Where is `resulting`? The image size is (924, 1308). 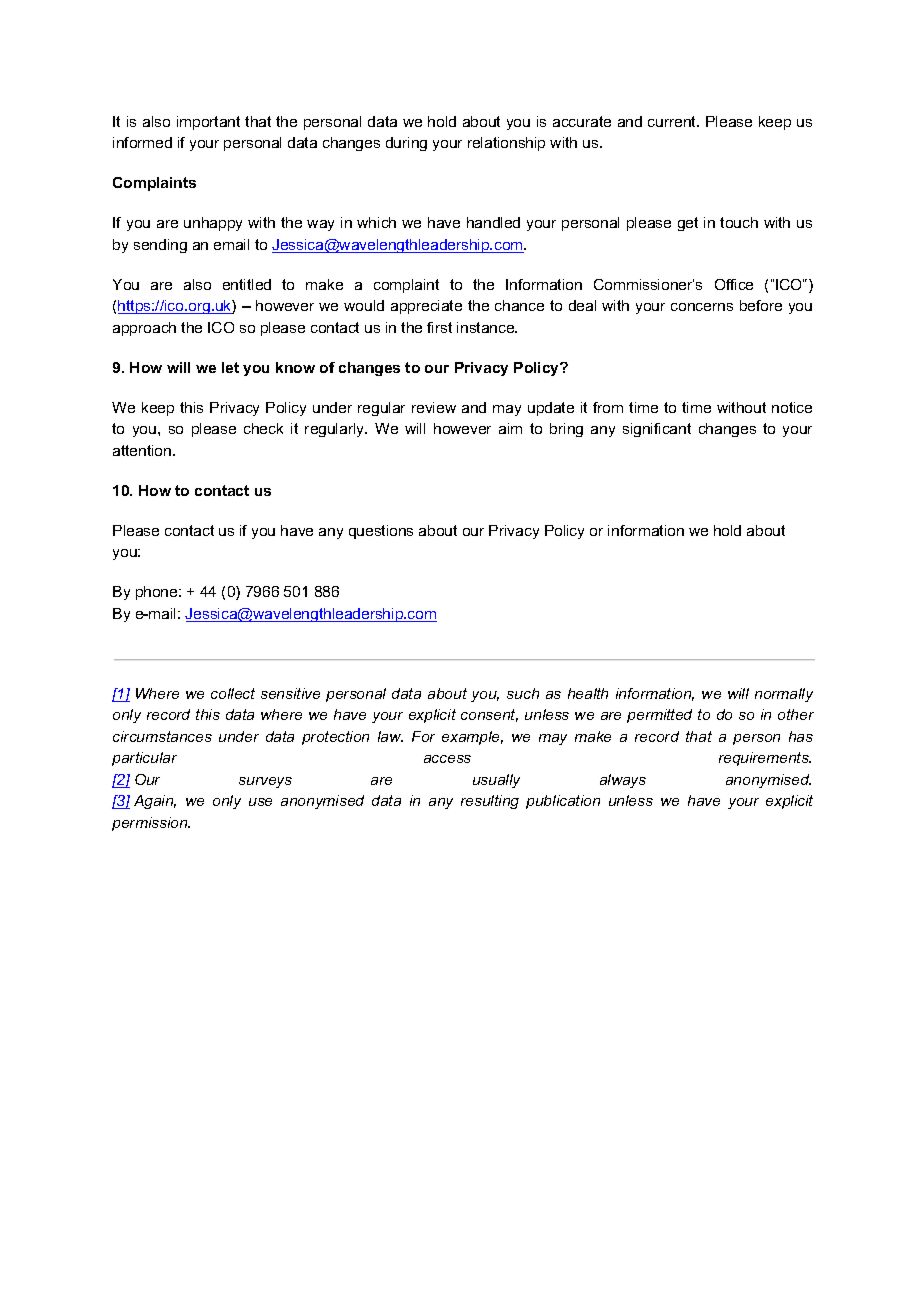
resulting is located at coordinates (490, 802).
